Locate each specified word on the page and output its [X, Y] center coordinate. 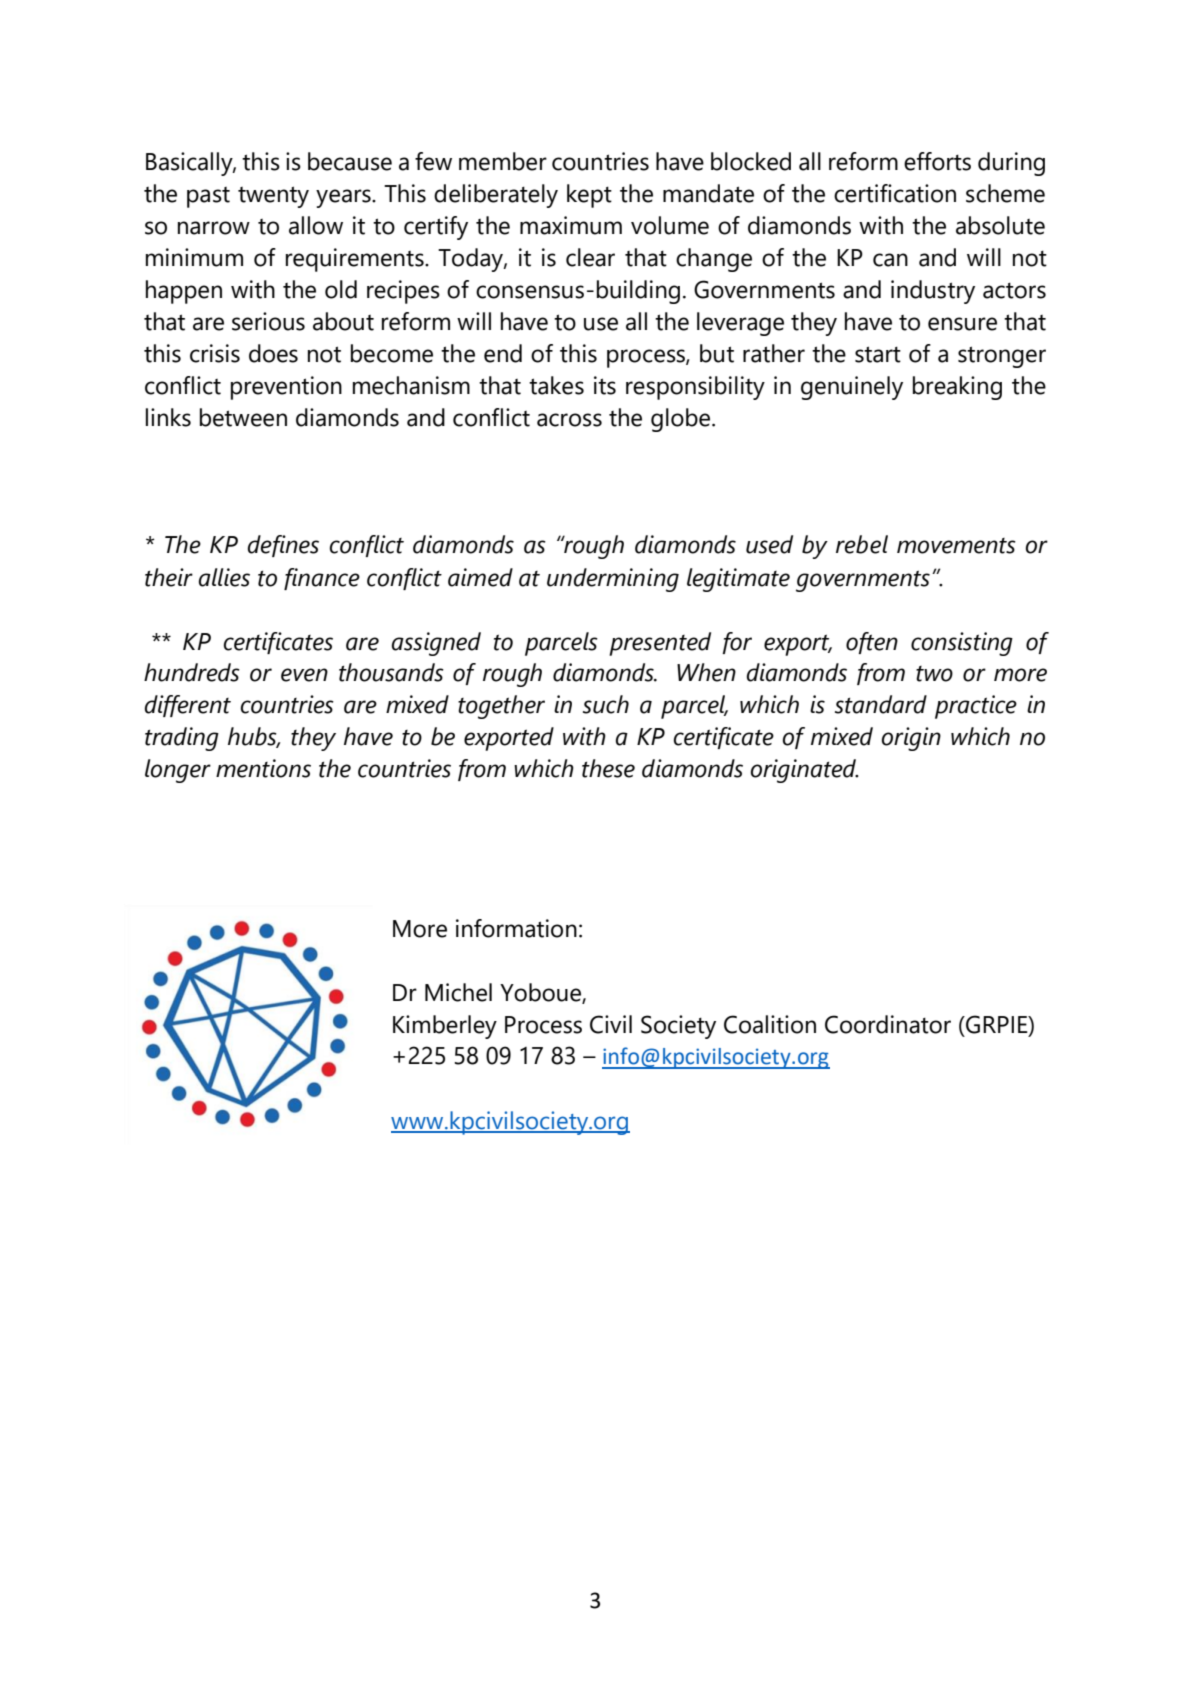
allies [224, 577]
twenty [273, 197]
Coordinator [888, 1024]
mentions [263, 768]
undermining [613, 580]
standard [881, 704]
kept [589, 196]
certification [895, 193]
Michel [458, 992]
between [243, 417]
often [872, 643]
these [608, 768]
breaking [957, 388]
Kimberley [445, 1027]
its [605, 385]
